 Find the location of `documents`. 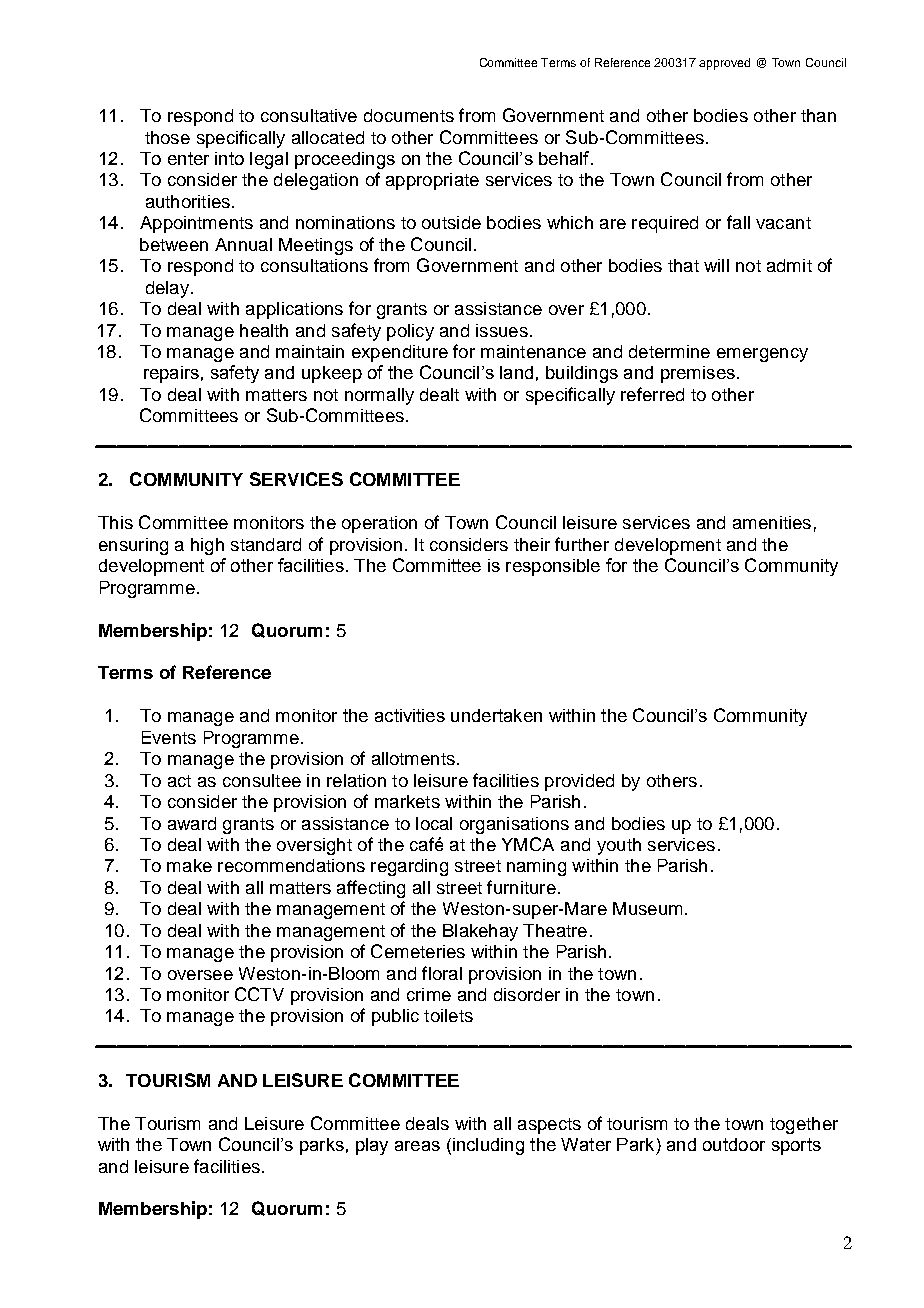

documents is located at coordinates (409, 115).
